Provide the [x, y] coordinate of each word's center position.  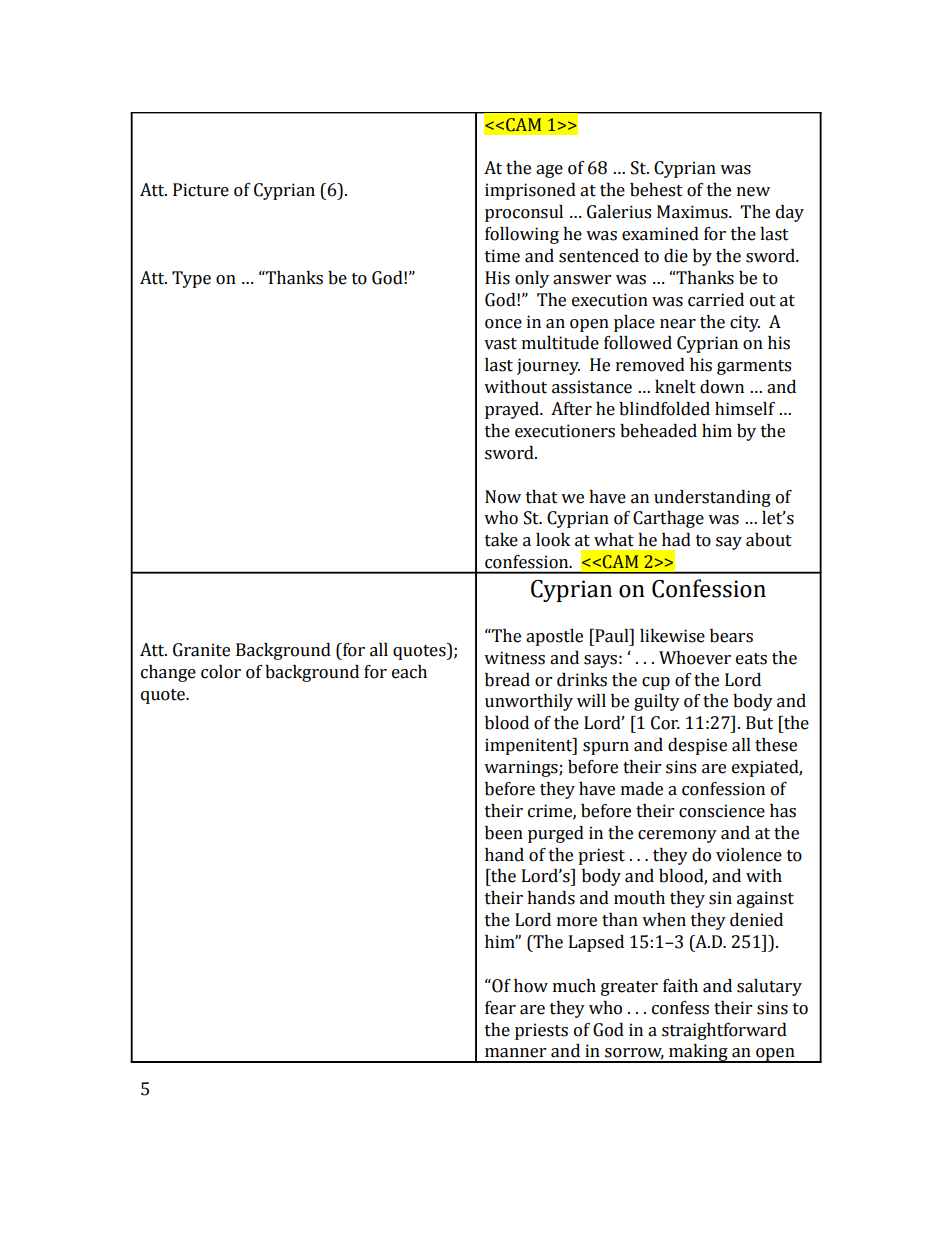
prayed [513, 410]
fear [500, 1008]
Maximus [693, 212]
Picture [201, 190]
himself [745, 409]
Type [191, 279]
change [168, 673]
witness [514, 658]
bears [731, 636]
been [504, 833]
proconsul [524, 213]
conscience [722, 811]
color [221, 672]
